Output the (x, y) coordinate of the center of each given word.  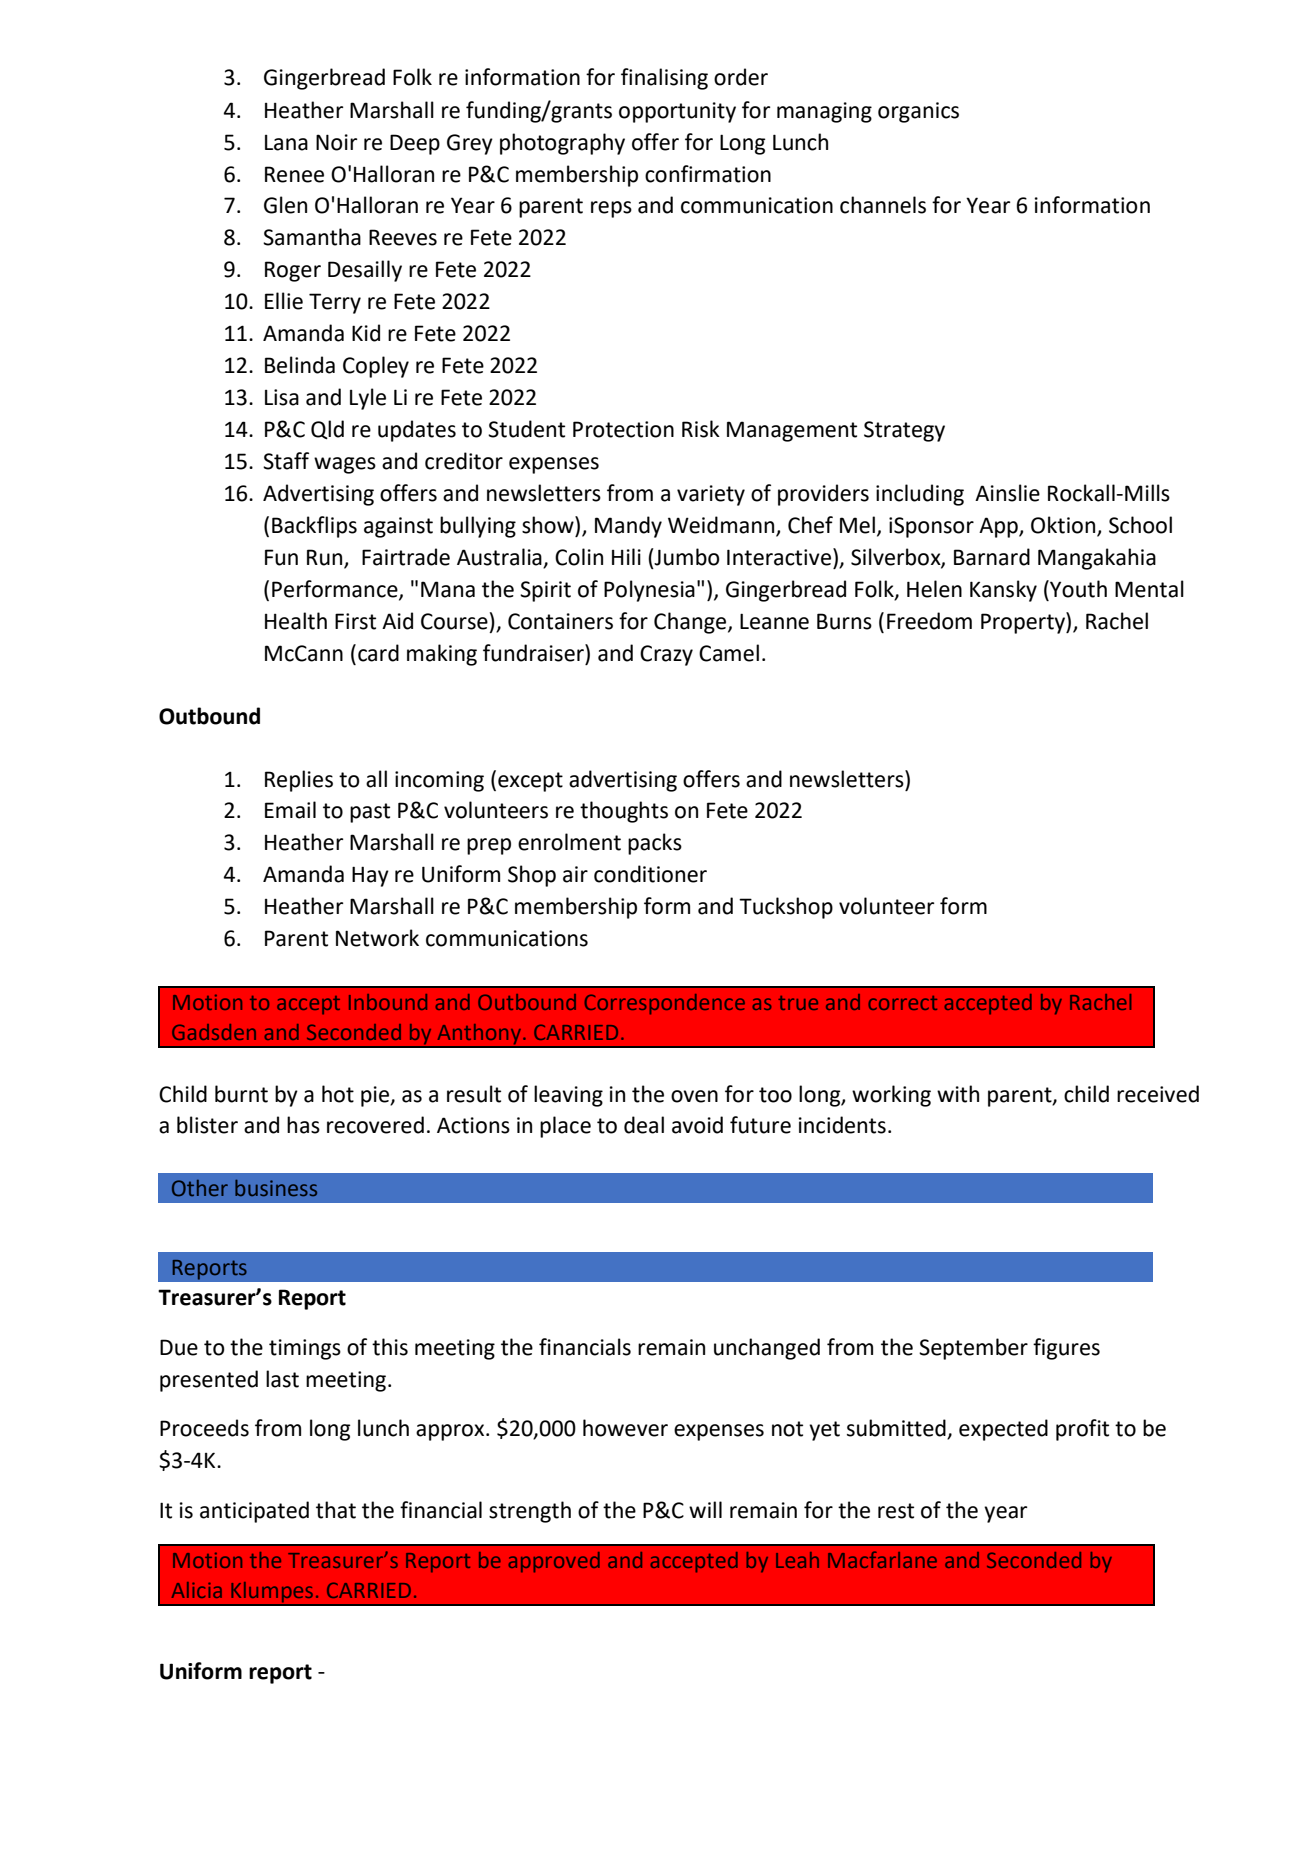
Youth (1077, 589)
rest (896, 1511)
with (958, 1094)
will (705, 1509)
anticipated (254, 1512)
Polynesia (649, 591)
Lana (286, 143)
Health (296, 621)
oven (694, 1096)
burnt (241, 1094)
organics (918, 112)
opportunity (677, 112)
